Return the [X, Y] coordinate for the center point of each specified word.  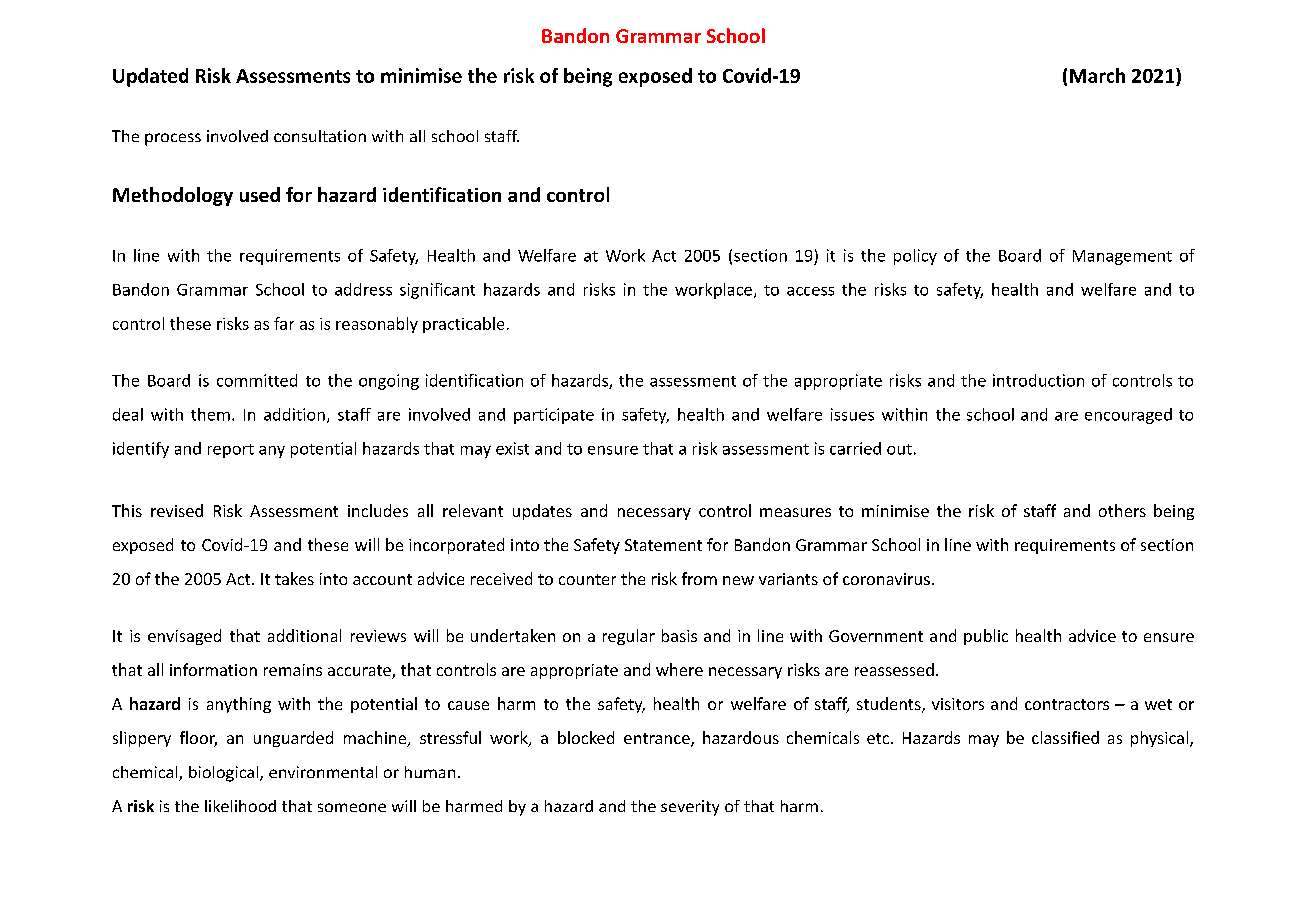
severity [690, 808]
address [363, 289]
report [231, 451]
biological [225, 774]
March [1097, 75]
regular [629, 637]
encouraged [1128, 416]
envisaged [184, 637]
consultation [320, 136]
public [986, 637]
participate [554, 416]
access [810, 291]
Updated [150, 77]
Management [1122, 257]
